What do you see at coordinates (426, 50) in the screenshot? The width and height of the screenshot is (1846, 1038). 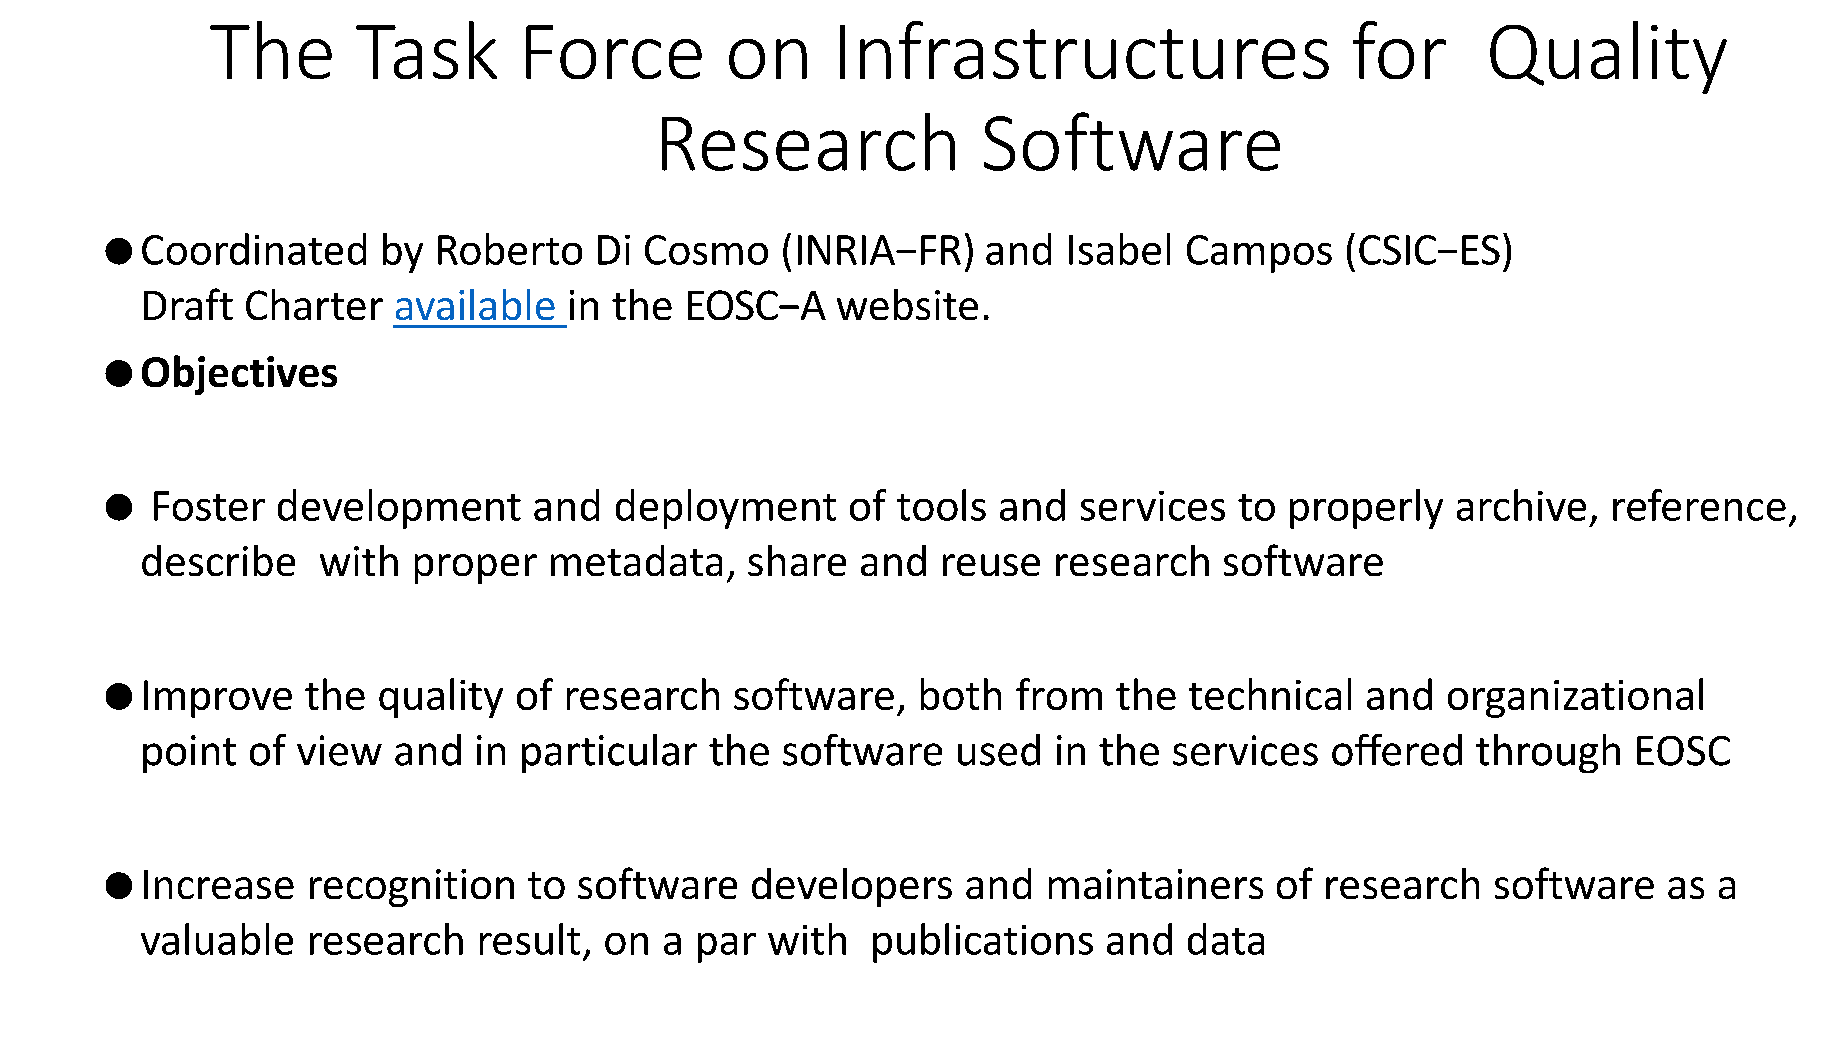 I see `Task` at bounding box center [426, 50].
